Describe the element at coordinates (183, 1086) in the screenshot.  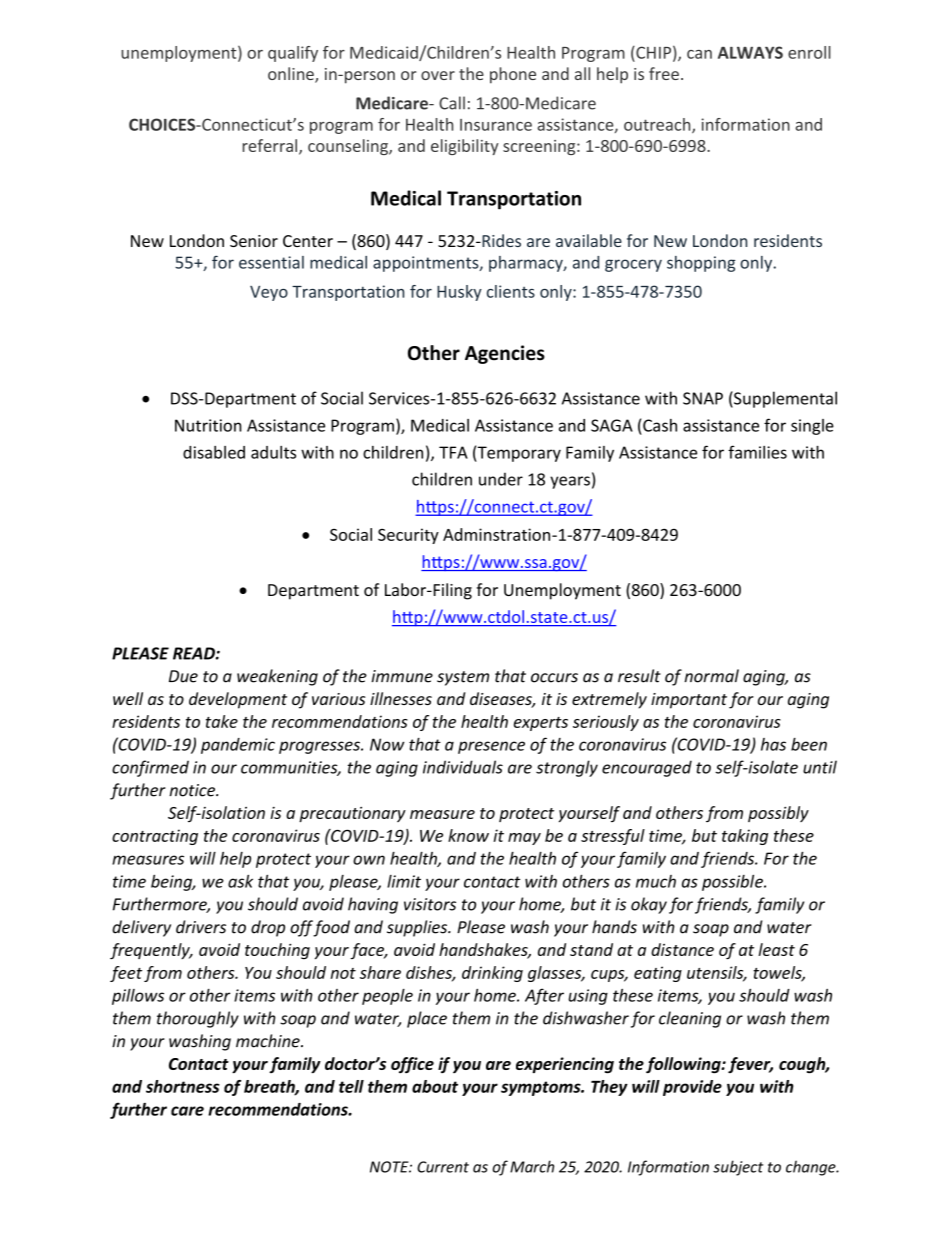
I see `shortness` at that location.
